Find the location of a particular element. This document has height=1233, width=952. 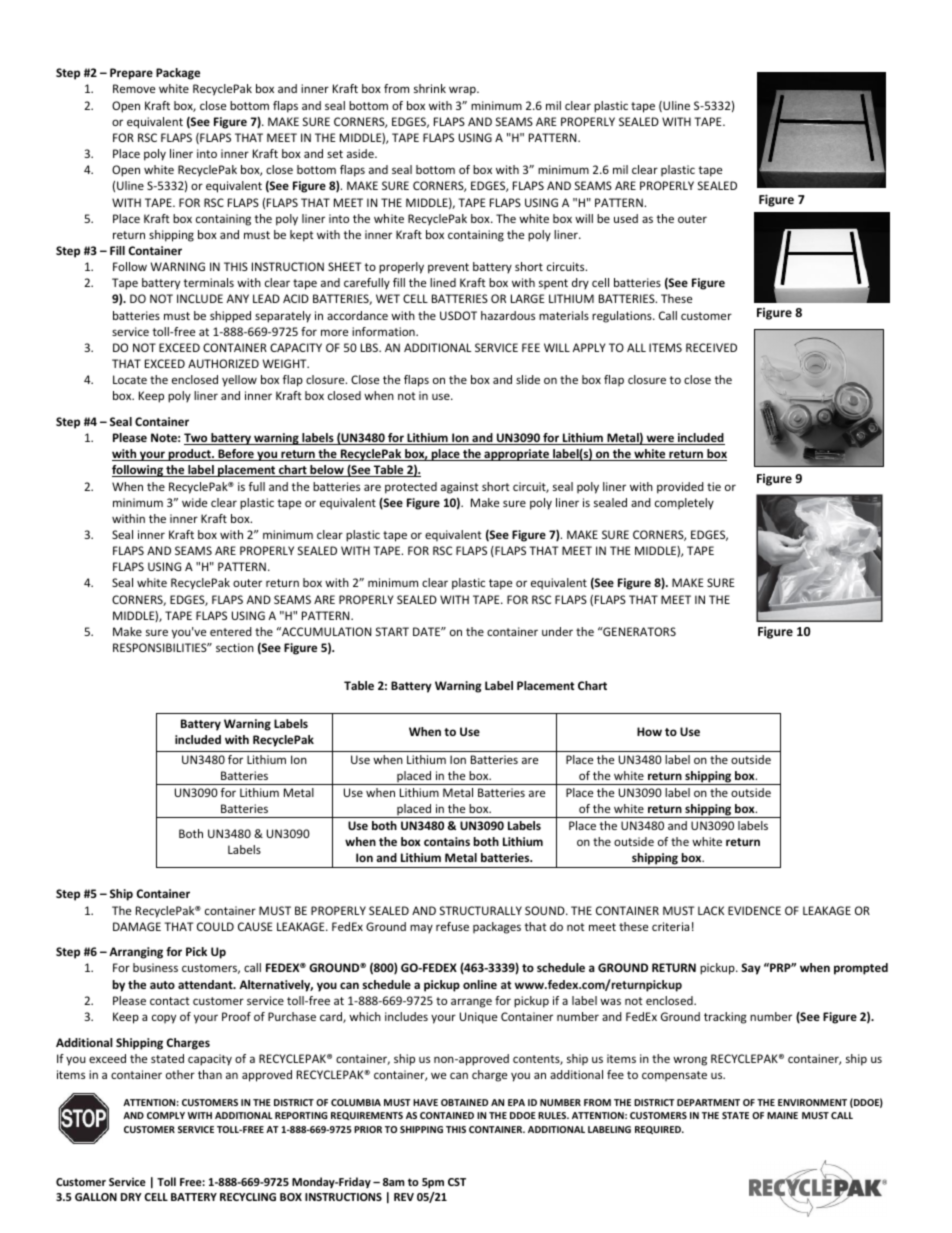

contains is located at coordinates (447, 841).
